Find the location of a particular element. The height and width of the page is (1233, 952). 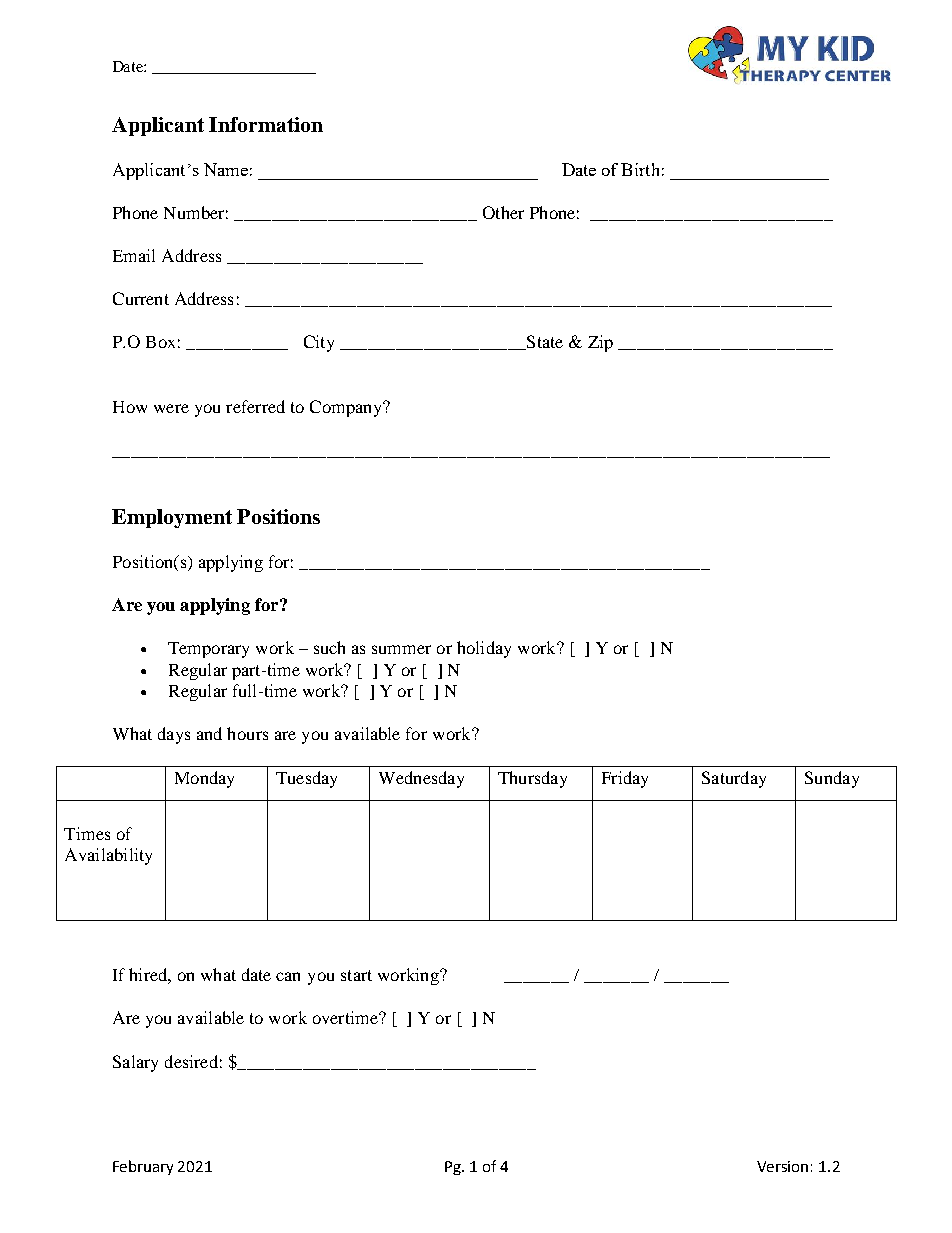

Zip is located at coordinates (600, 343).
